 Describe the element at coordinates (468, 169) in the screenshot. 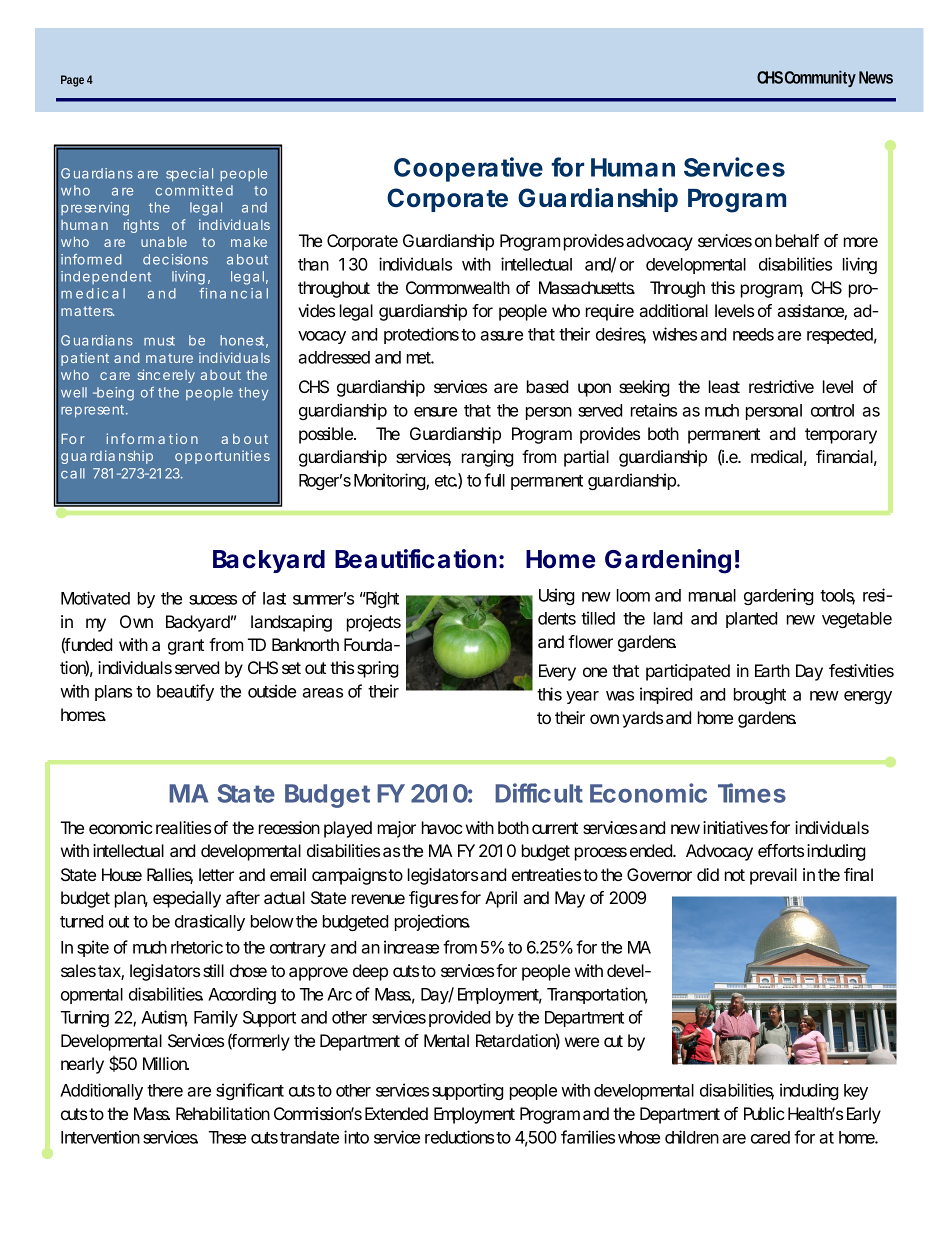

I see `Cooperative` at that location.
